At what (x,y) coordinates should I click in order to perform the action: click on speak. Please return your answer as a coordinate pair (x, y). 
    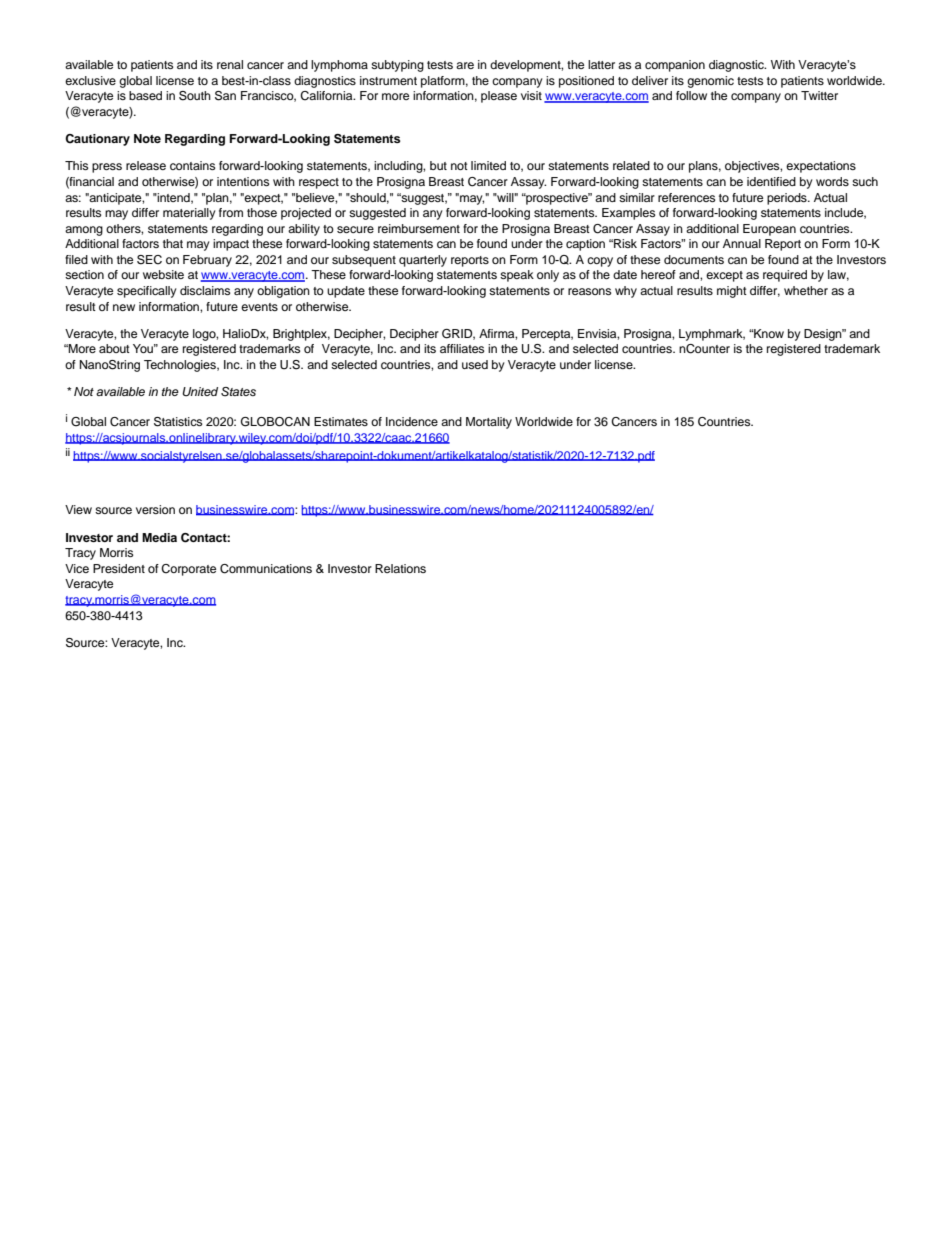
    Looking at the image, I should click on (517, 276).
